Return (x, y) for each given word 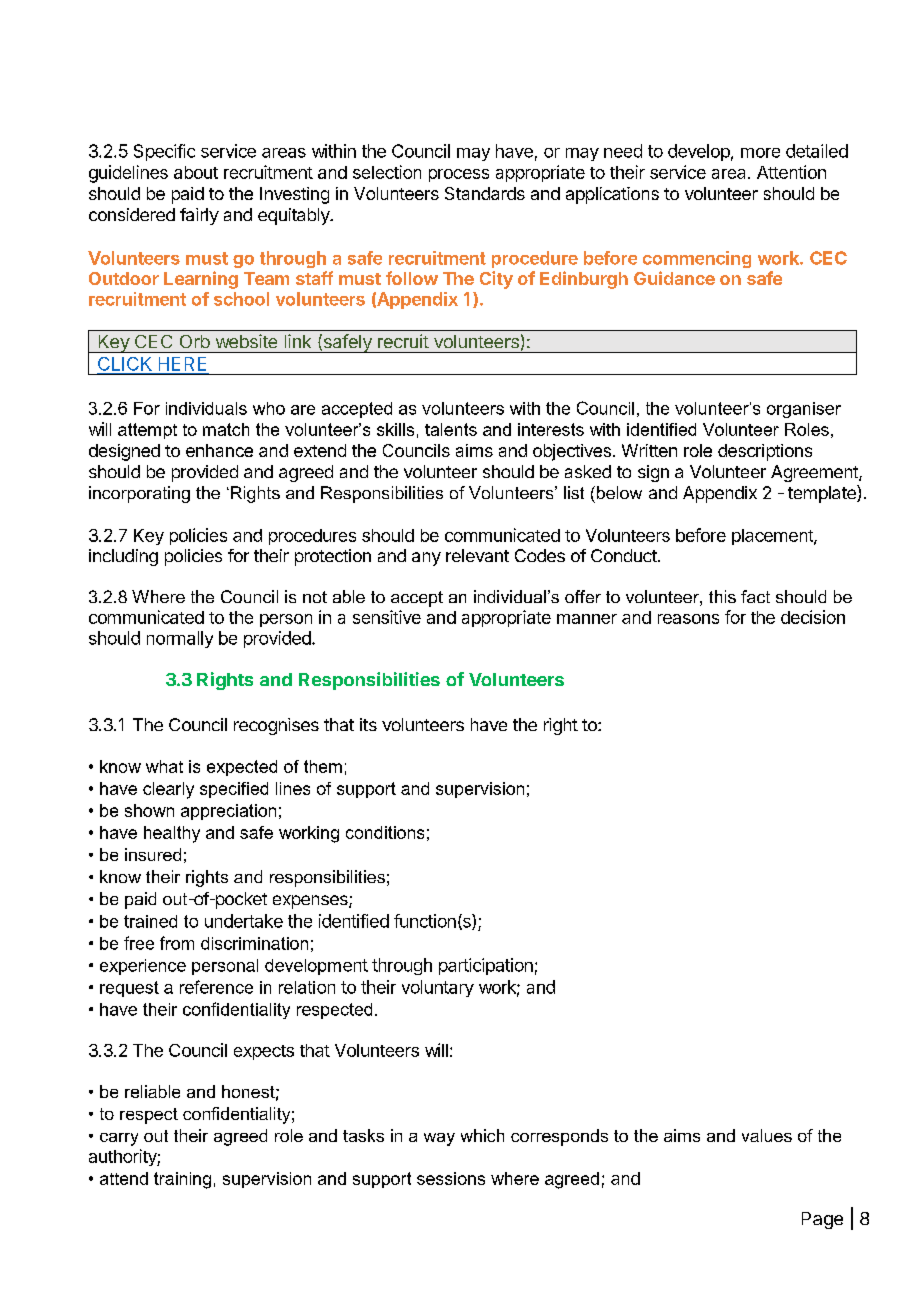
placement (773, 537)
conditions (385, 832)
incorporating (139, 494)
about (196, 172)
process (459, 175)
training (182, 1180)
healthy (172, 834)
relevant (477, 555)
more (760, 153)
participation (486, 966)
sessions (451, 1178)
